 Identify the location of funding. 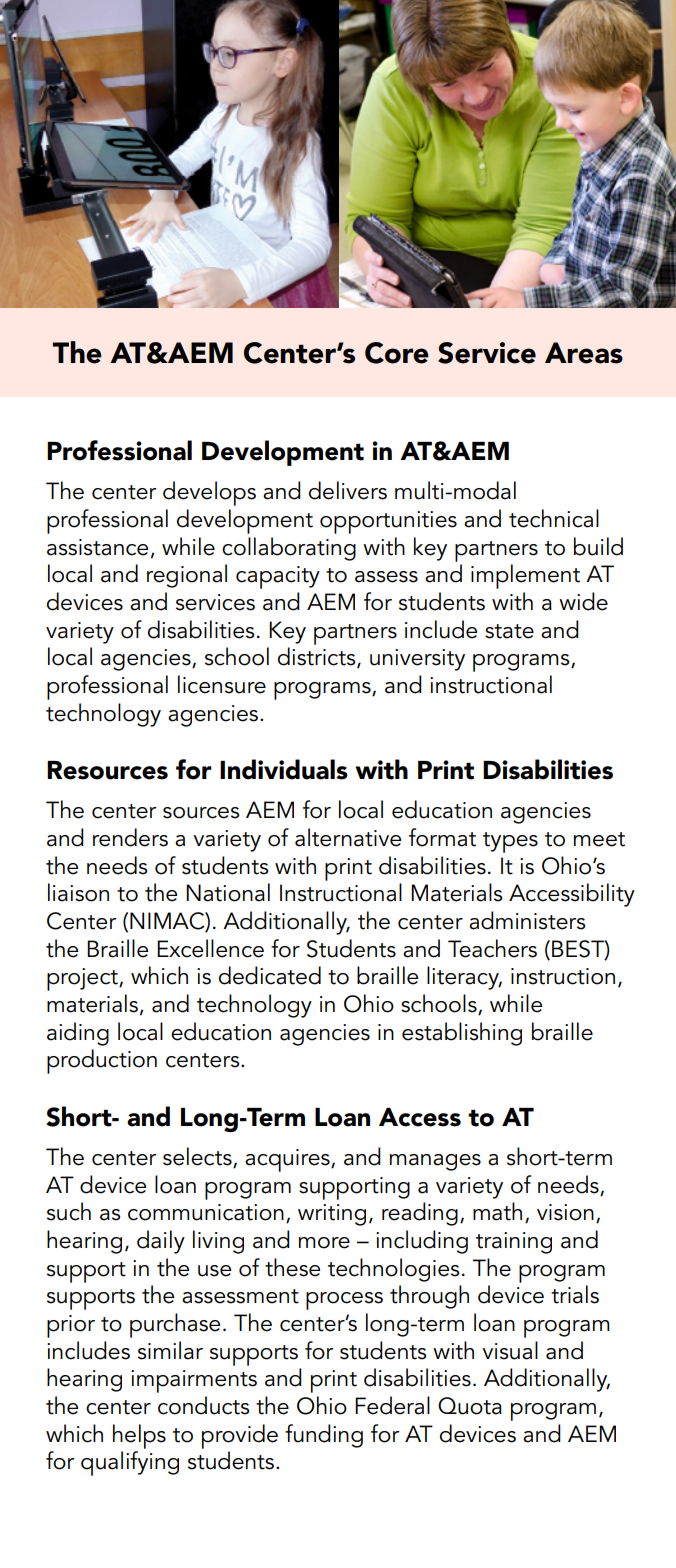
(324, 1436).
